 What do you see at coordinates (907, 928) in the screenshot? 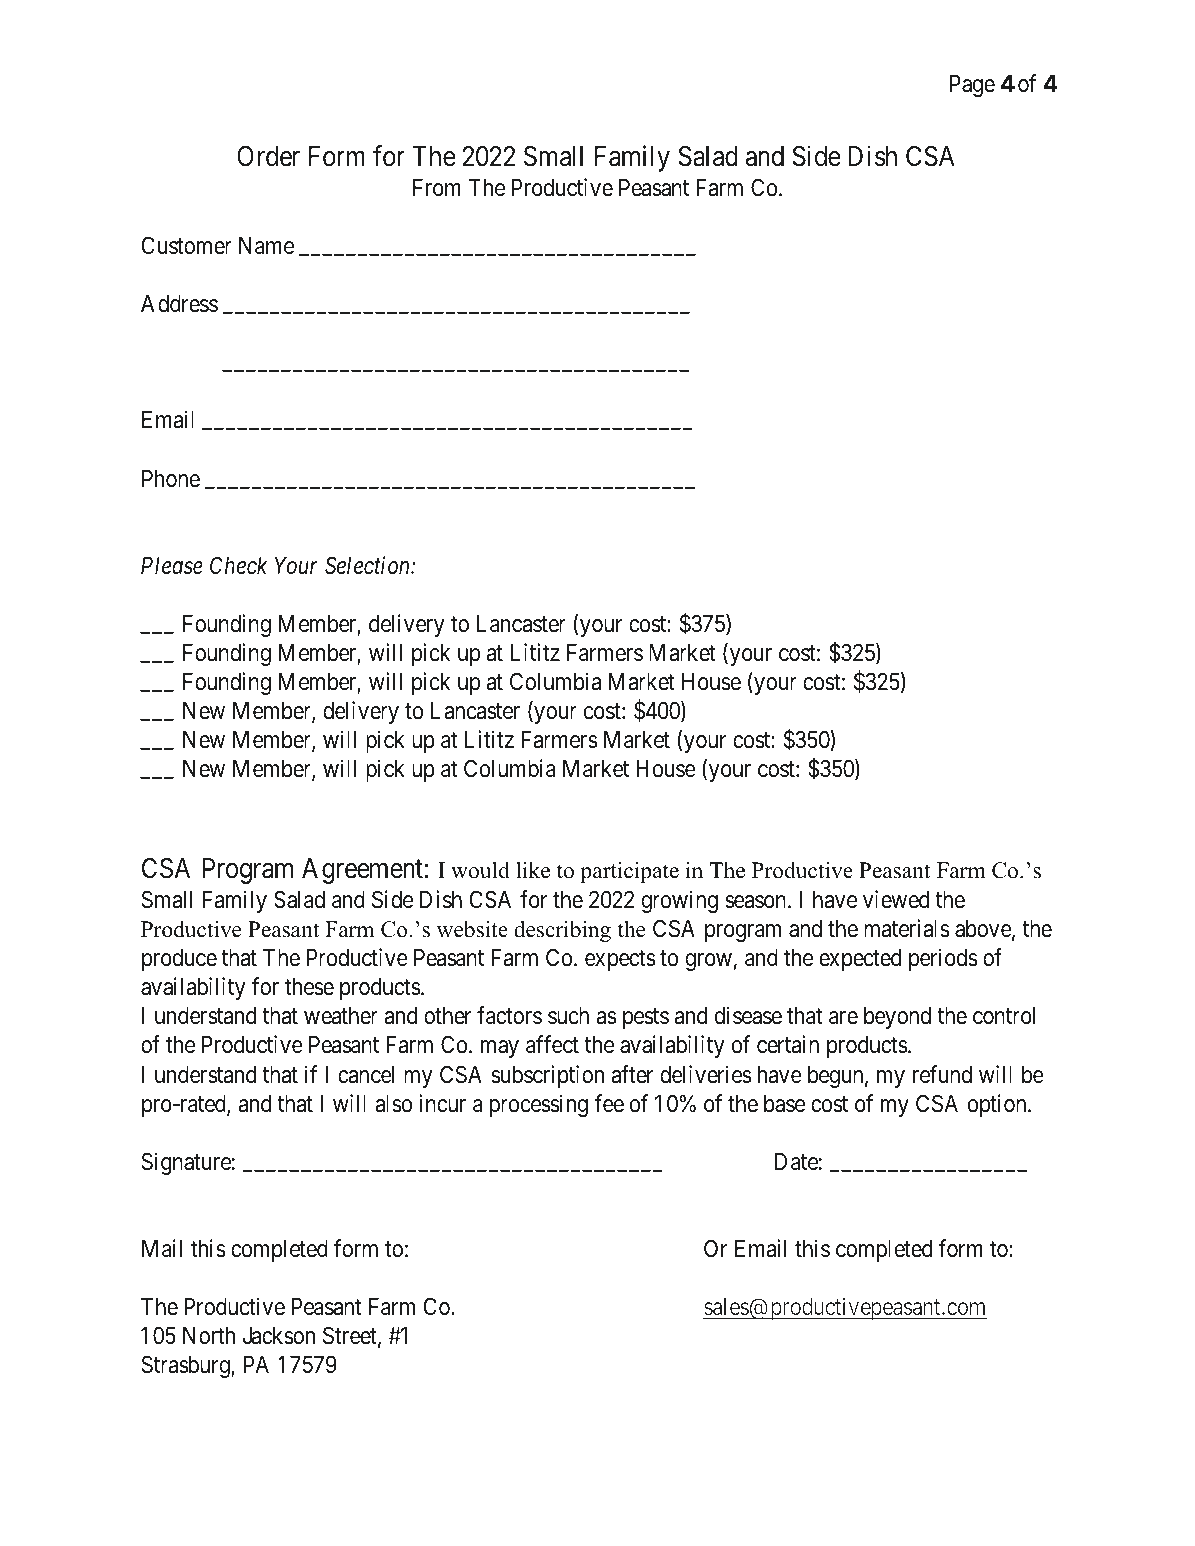
I see `materials` at bounding box center [907, 928].
